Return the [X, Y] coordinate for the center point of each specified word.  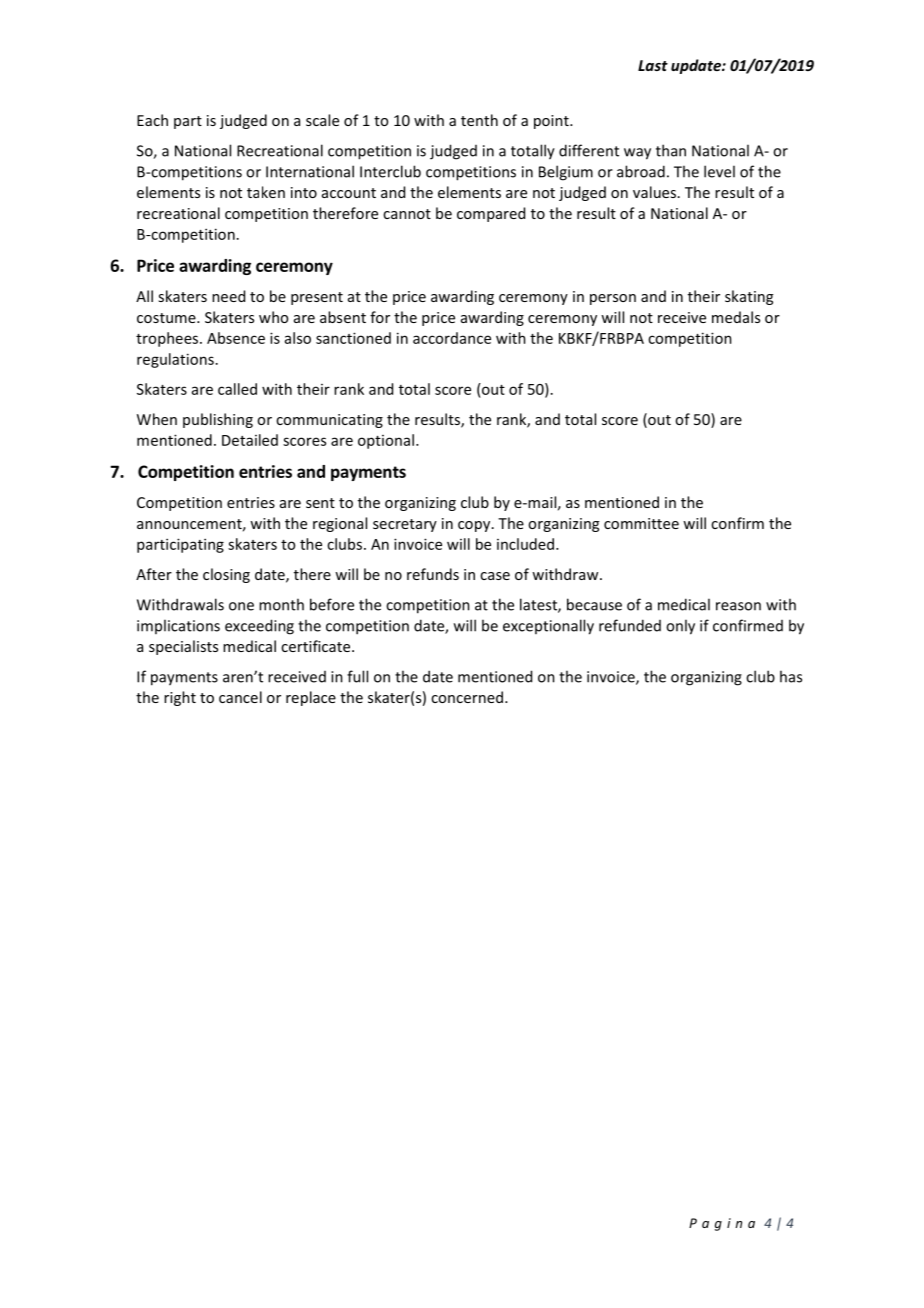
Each [152, 120]
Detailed [250, 440]
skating [749, 297]
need [228, 296]
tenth [479, 120]
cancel [240, 697]
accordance [452, 338]
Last [653, 65]
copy [475, 526]
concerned [468, 697]
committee [641, 523]
